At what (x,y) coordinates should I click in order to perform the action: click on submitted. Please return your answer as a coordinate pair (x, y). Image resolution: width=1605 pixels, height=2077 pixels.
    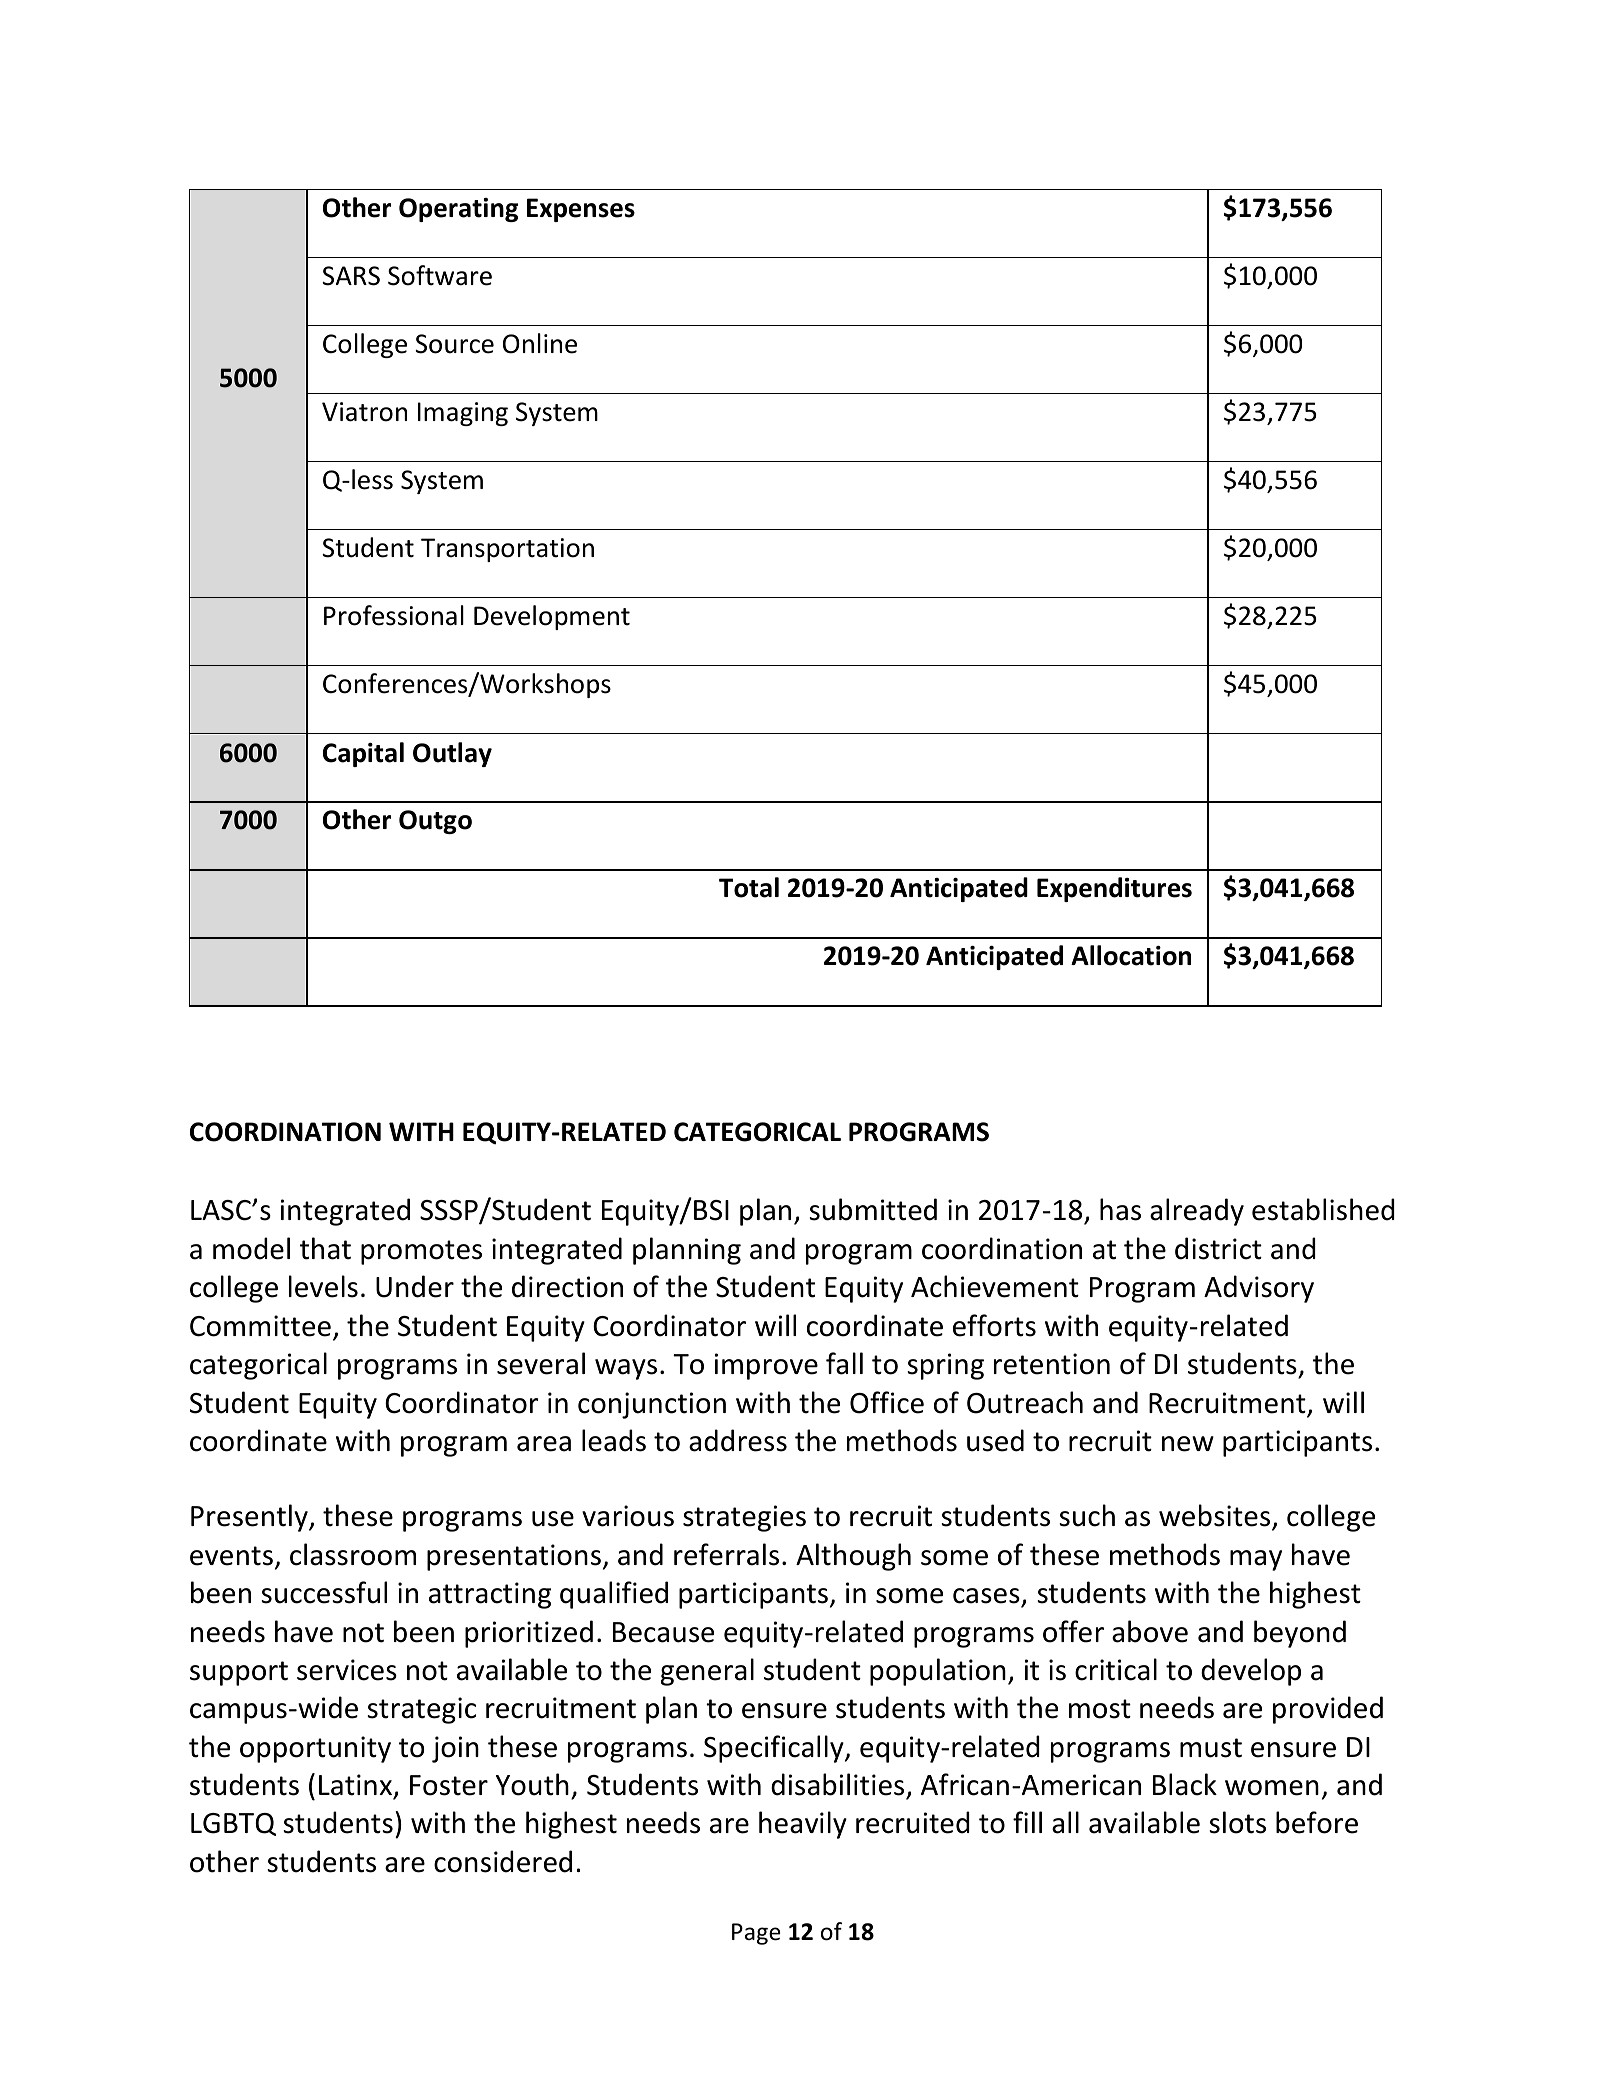
    Looking at the image, I should click on (873, 1209).
